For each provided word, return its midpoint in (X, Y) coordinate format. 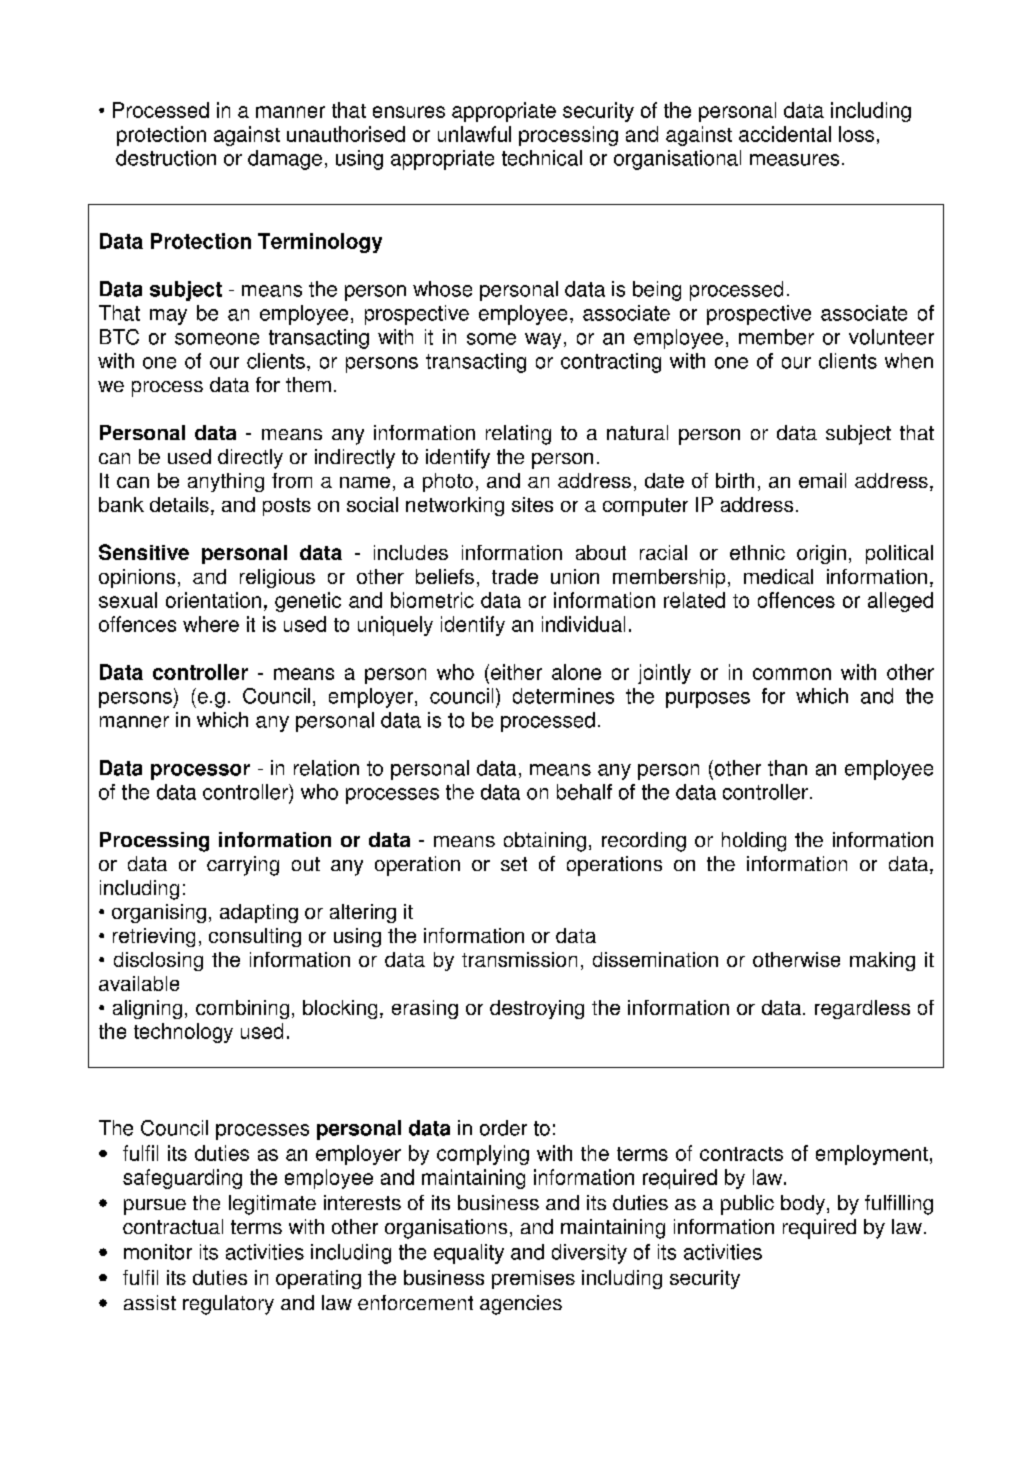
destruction (166, 158)
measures (794, 160)
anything (226, 482)
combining (242, 1009)
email (822, 480)
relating (518, 435)
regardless (862, 1009)
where (211, 624)
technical (542, 158)
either (516, 672)
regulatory (228, 1305)
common (792, 674)
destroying (537, 1009)
